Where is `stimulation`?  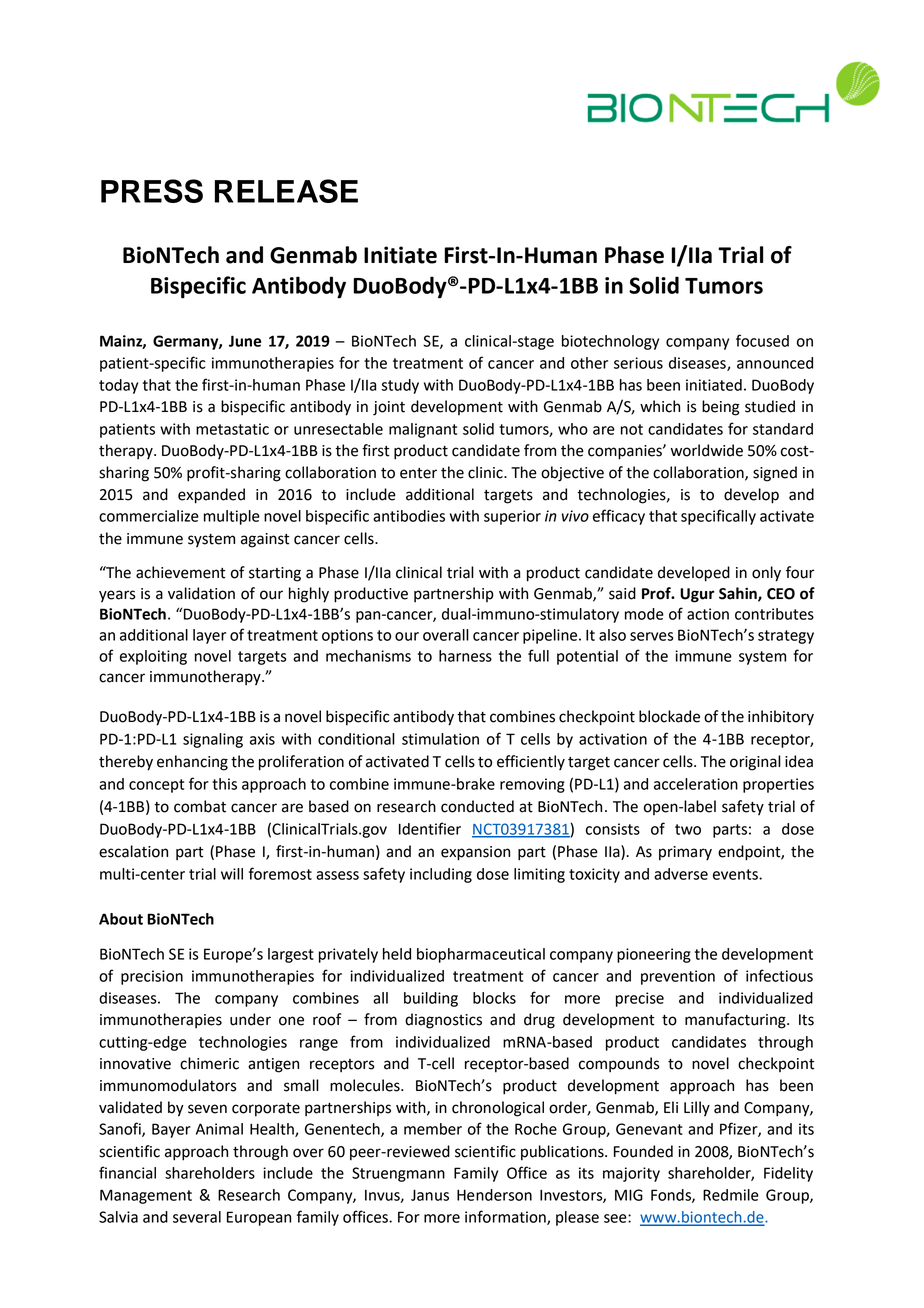
stimulation is located at coordinates (440, 739).
